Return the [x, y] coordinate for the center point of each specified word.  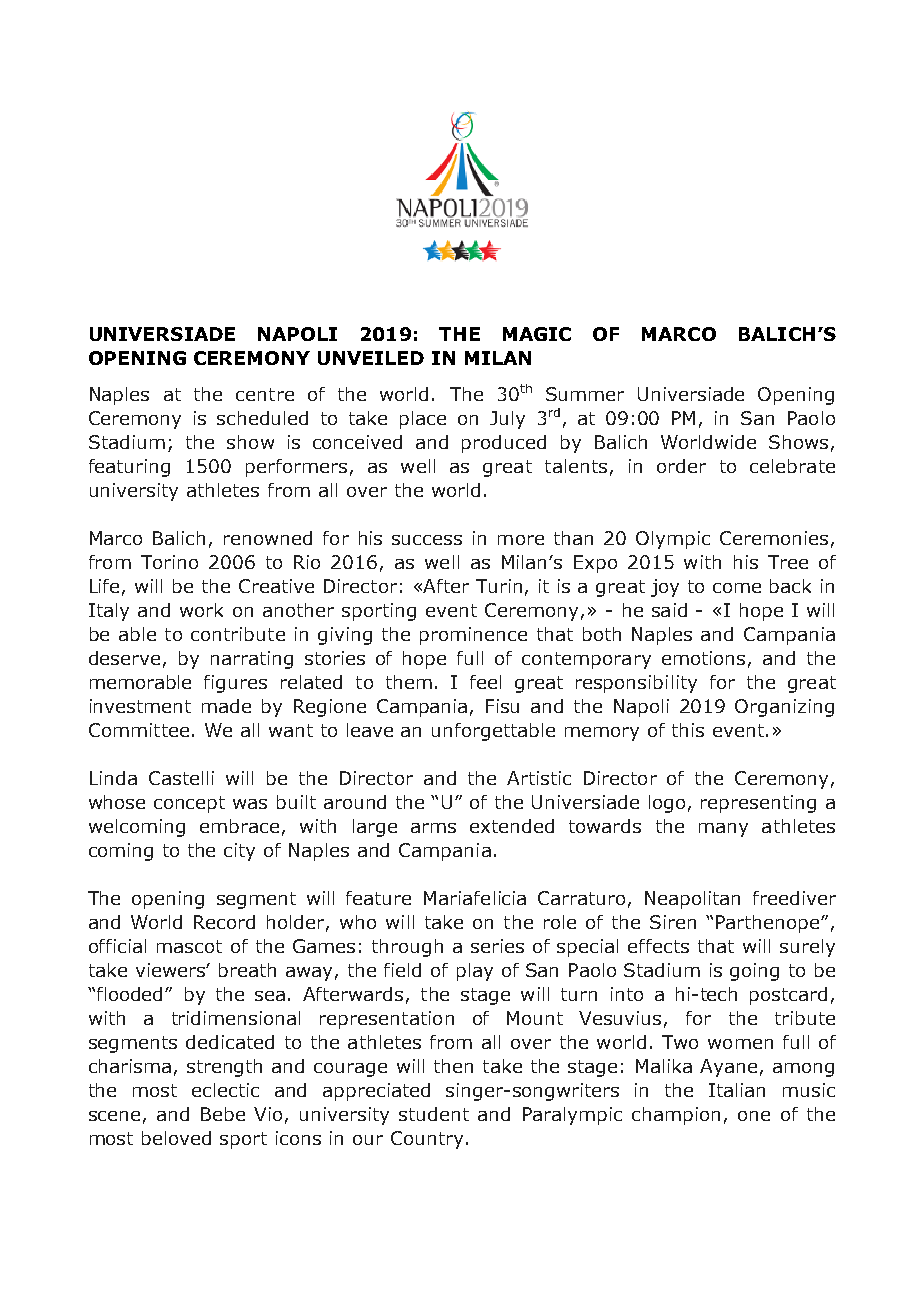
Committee [139, 730]
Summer [585, 394]
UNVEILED [371, 358]
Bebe [223, 1114]
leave [370, 730]
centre [265, 394]
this [688, 730]
